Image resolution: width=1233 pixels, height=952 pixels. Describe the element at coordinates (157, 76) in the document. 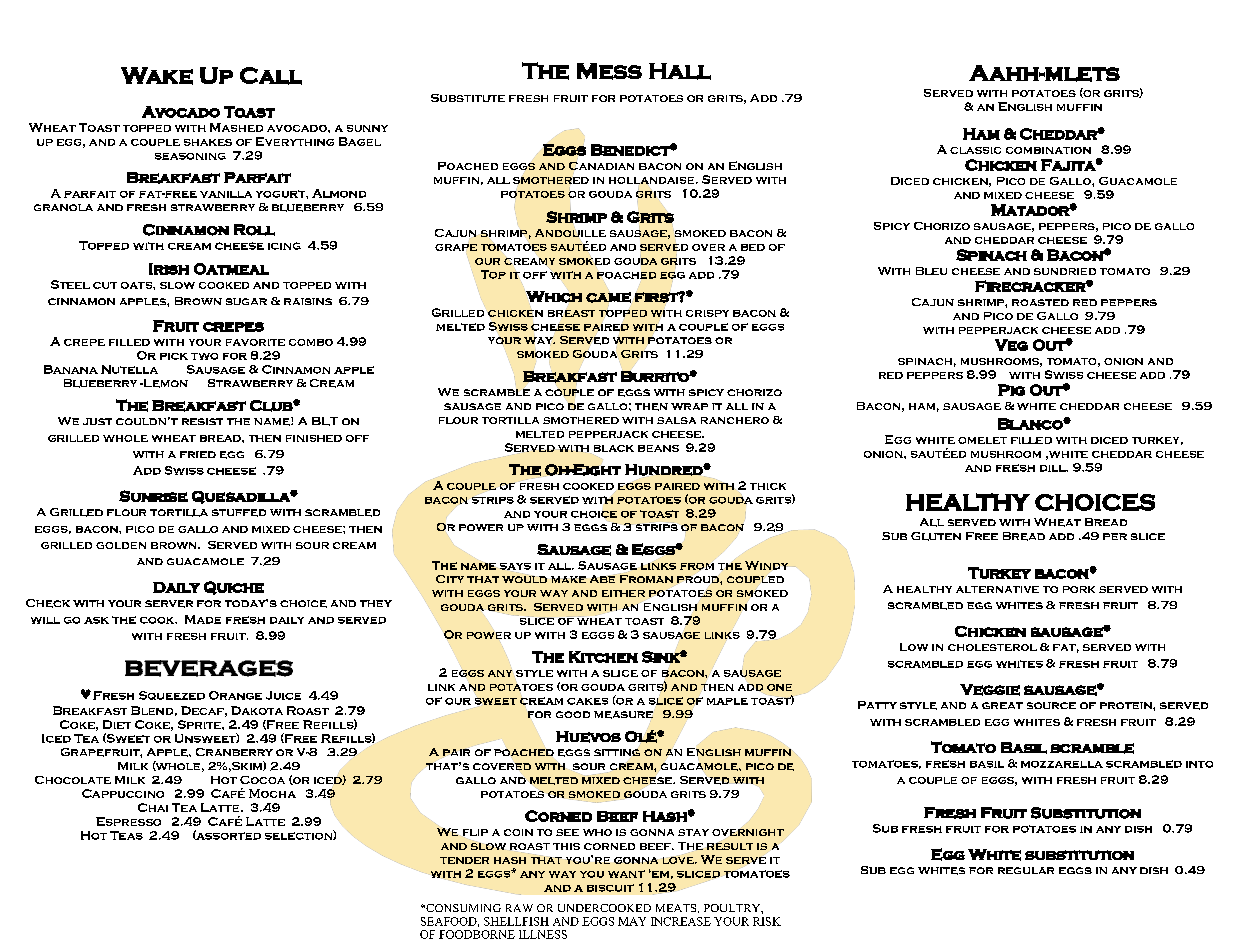

I see `Wake` at that location.
